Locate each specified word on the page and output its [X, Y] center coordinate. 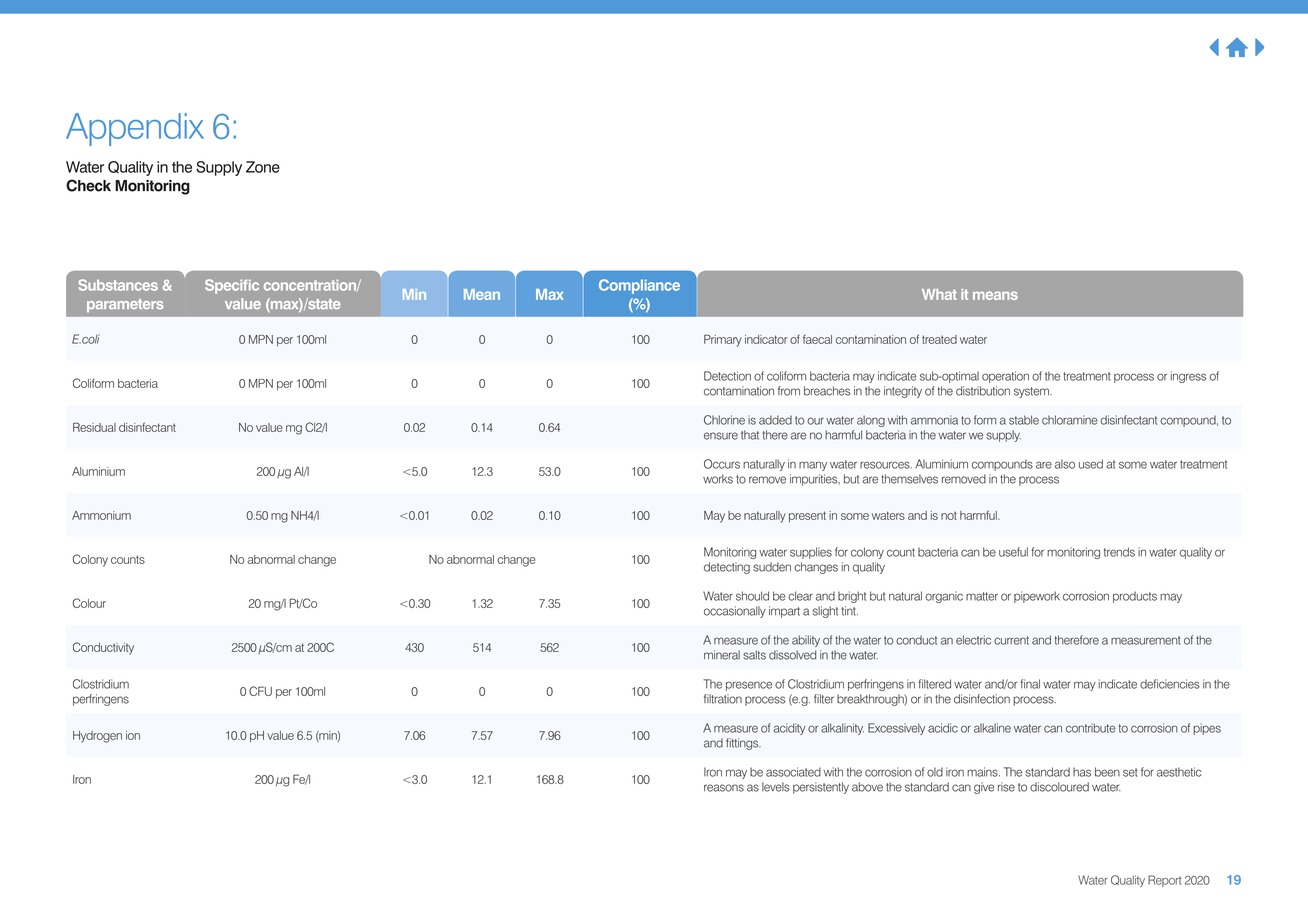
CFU [260, 691]
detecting [727, 568]
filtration [723, 699]
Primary [723, 340]
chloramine [1069, 420]
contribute [1090, 728]
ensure [721, 436]
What [939, 294]
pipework [1037, 597]
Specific [232, 286]
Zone [263, 167]
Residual [94, 427]
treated [939, 339]
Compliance [639, 286]
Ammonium [101, 515]
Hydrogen [97, 737]
